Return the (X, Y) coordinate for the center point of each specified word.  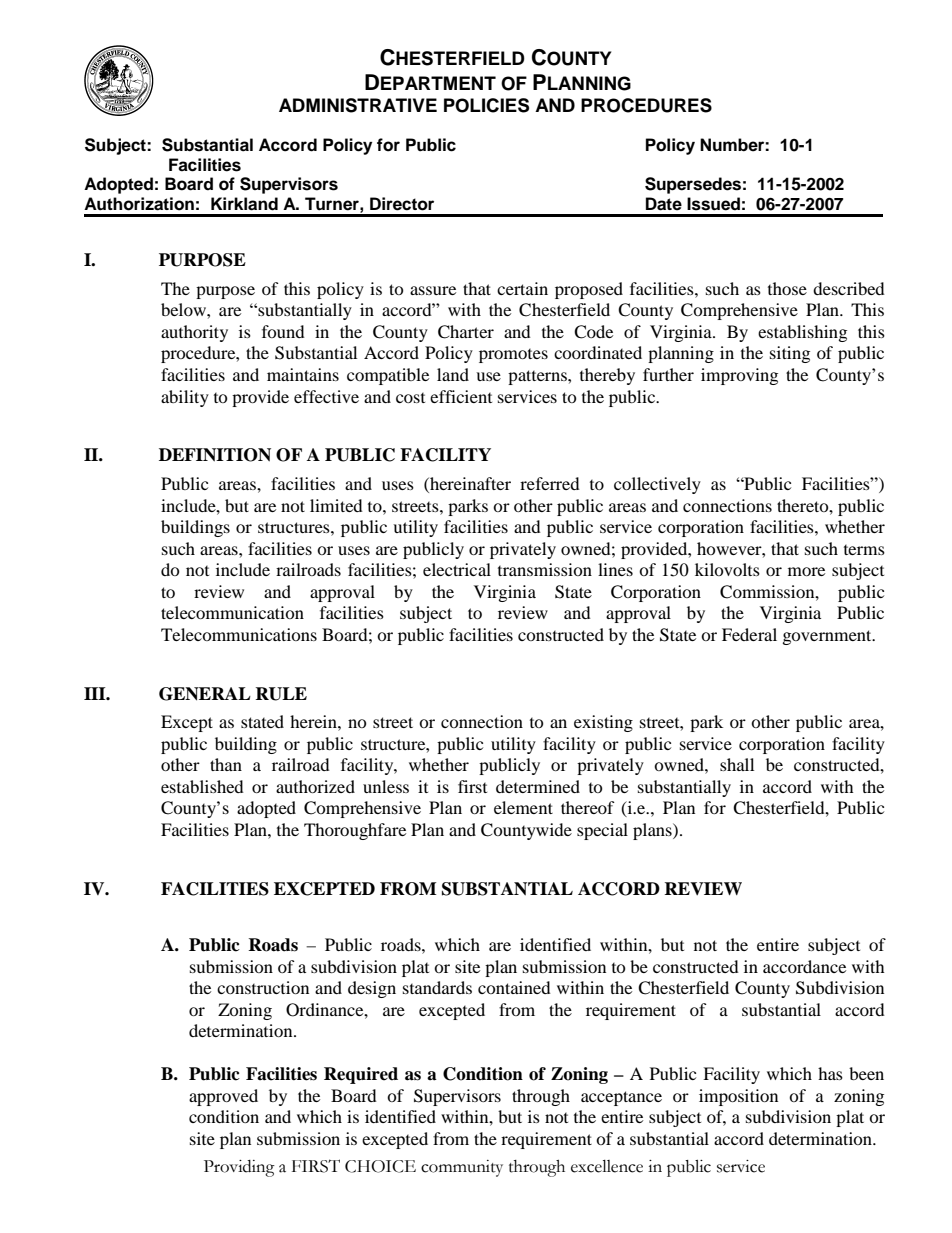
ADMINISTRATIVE (358, 105)
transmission (545, 569)
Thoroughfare (355, 831)
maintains (303, 374)
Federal (749, 634)
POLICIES (486, 105)
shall (737, 764)
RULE (281, 694)
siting (790, 354)
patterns (538, 377)
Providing (239, 1168)
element (523, 807)
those (787, 288)
